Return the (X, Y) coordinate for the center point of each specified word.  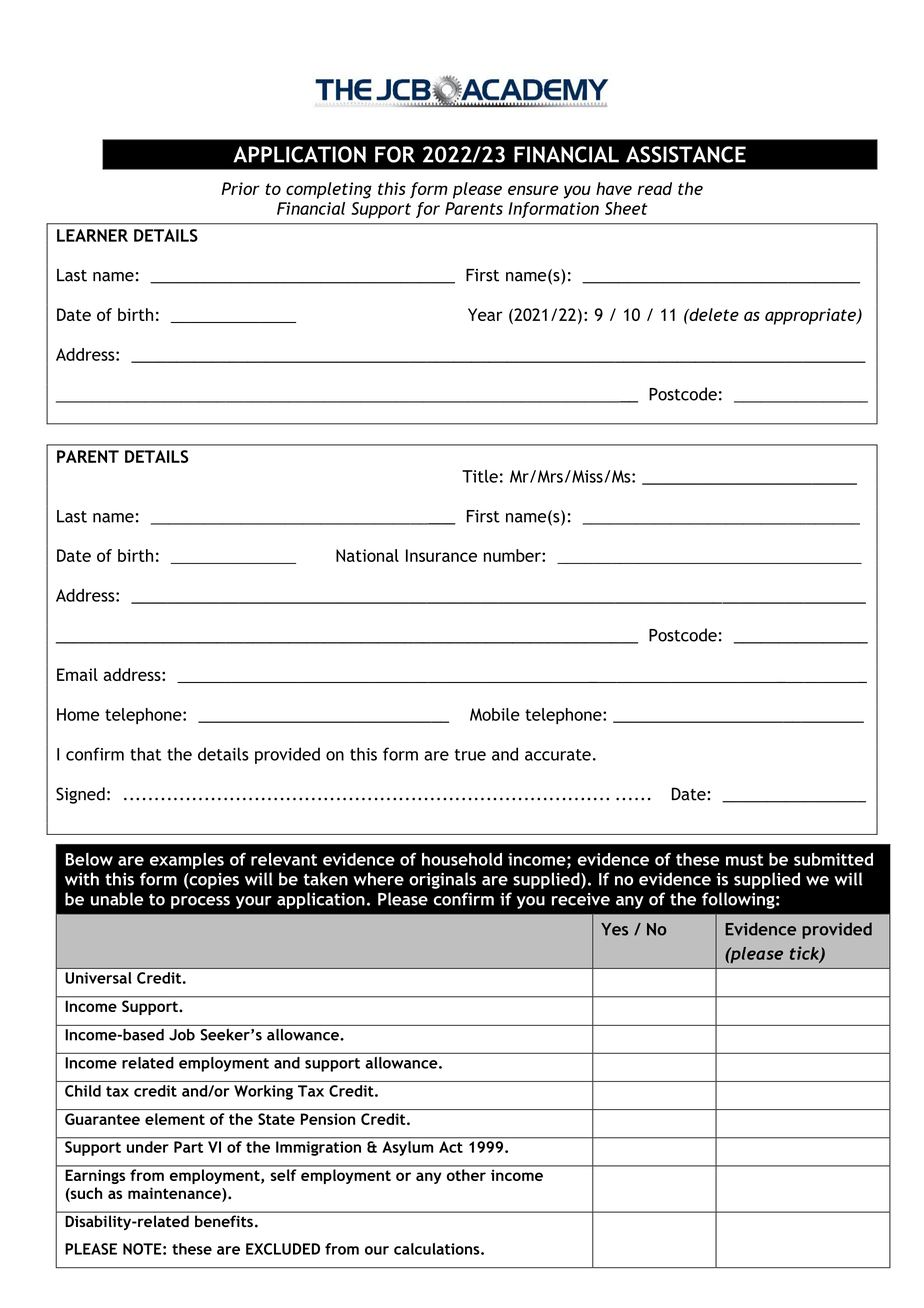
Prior (240, 188)
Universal (98, 978)
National (367, 555)
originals (442, 880)
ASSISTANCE (686, 154)
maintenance (175, 1194)
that (145, 754)
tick (805, 954)
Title (480, 476)
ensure (533, 190)
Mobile (495, 714)
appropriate (811, 316)
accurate (558, 755)
